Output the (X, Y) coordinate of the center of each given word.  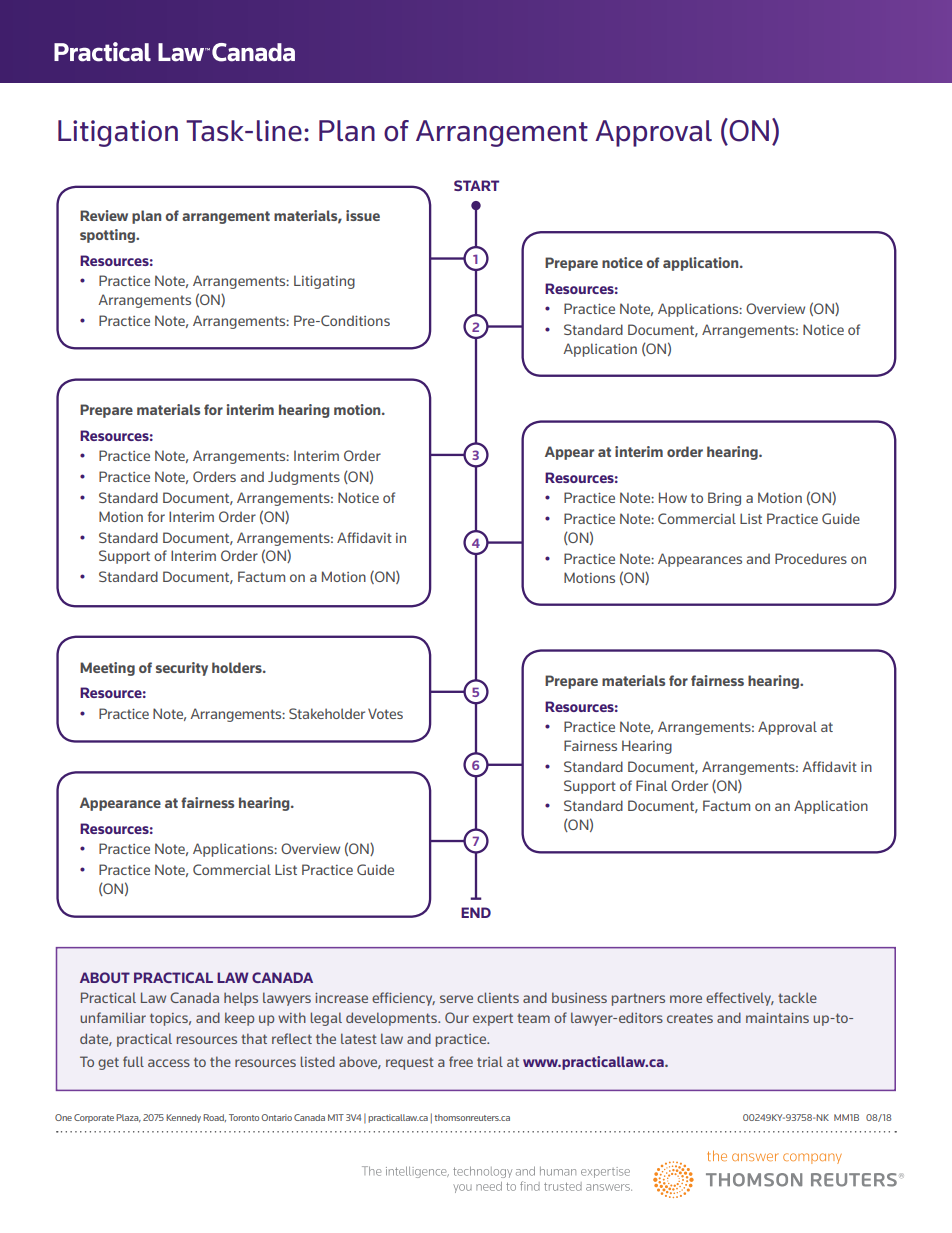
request (410, 1063)
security (182, 669)
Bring (724, 499)
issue (363, 215)
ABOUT (105, 977)
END (476, 912)
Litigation (118, 133)
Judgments (304, 478)
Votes (385, 713)
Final (651, 785)
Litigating (324, 282)
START (476, 185)
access (169, 1063)
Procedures (811, 558)
